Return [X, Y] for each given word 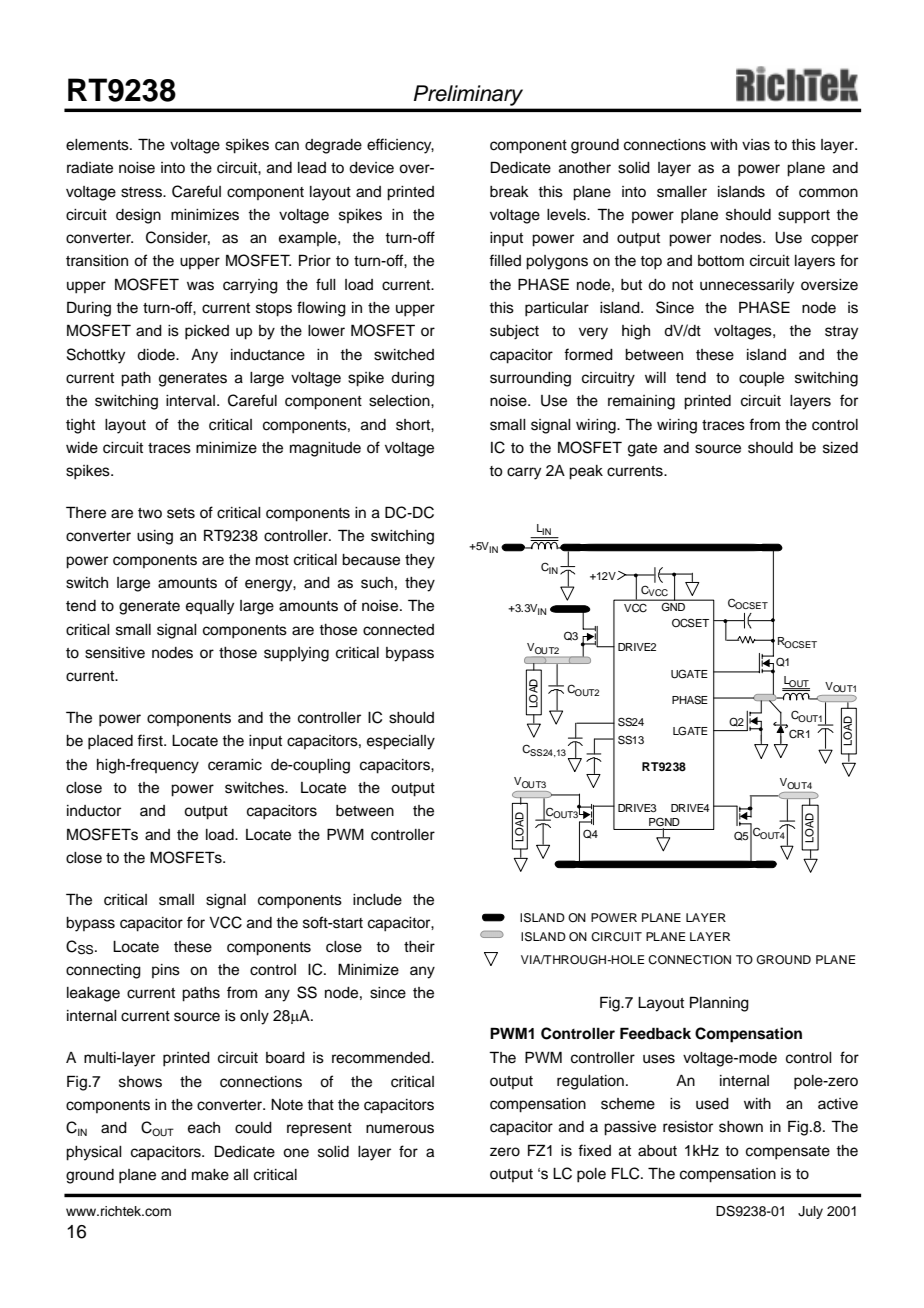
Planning [719, 1004]
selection [400, 401]
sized [840, 448]
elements [98, 145]
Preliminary [468, 95]
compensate [788, 1153]
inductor [94, 811]
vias [756, 145]
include [377, 900]
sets [181, 513]
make [210, 1175]
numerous [400, 1129]
